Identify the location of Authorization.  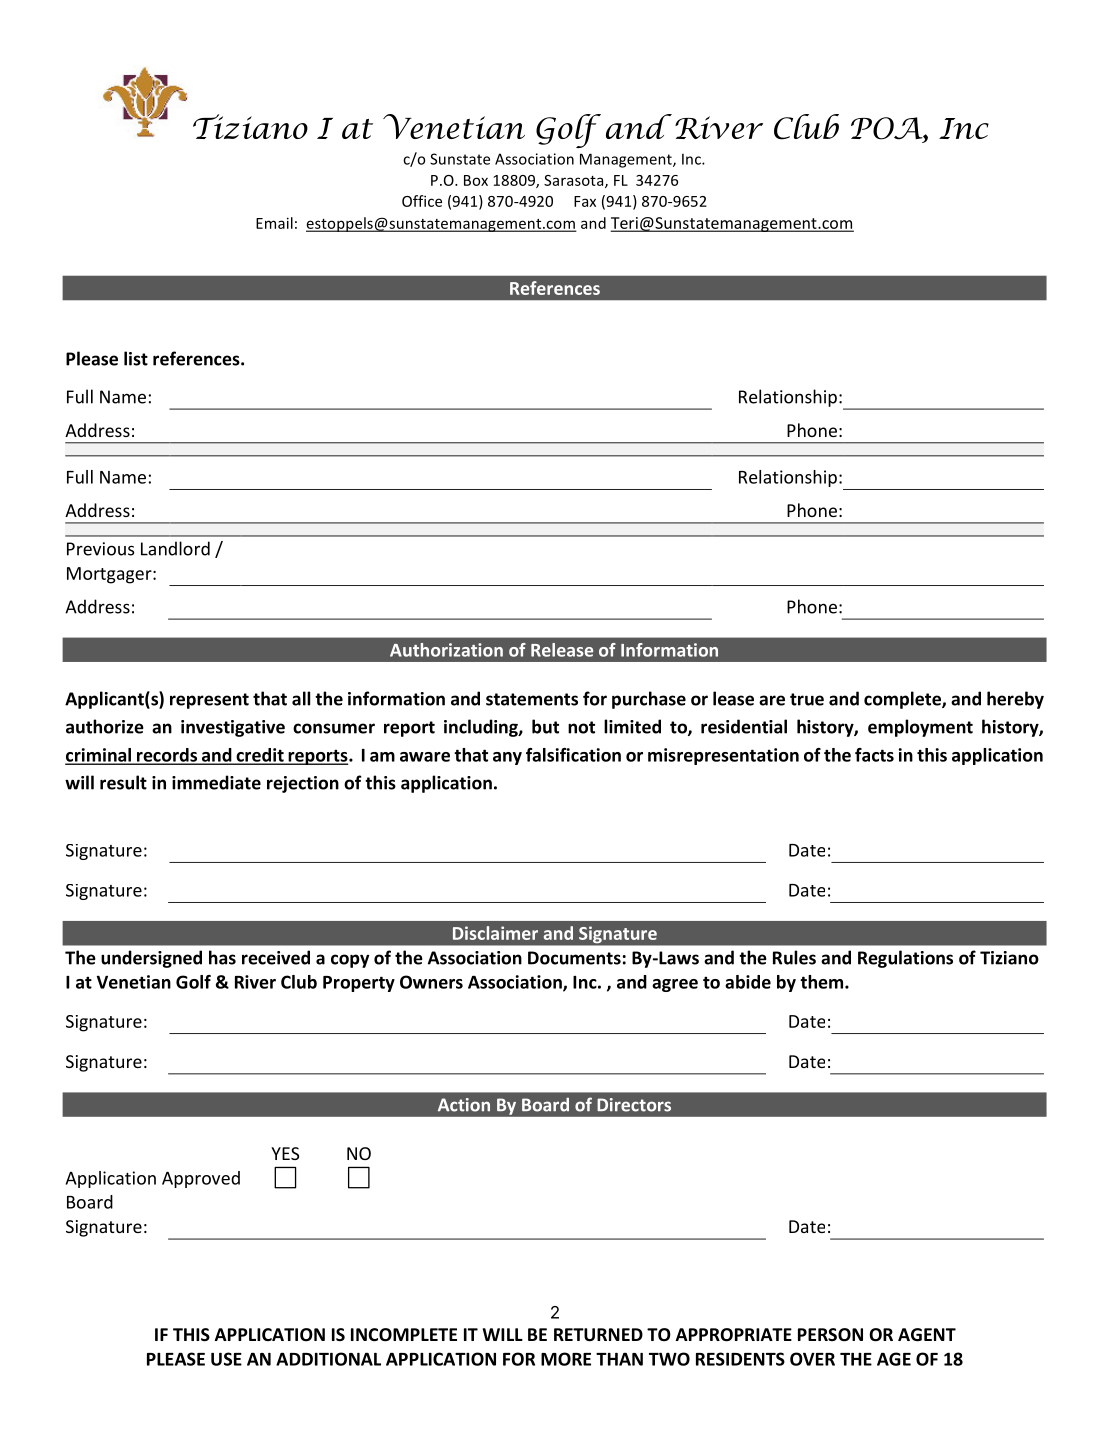
(446, 650).
